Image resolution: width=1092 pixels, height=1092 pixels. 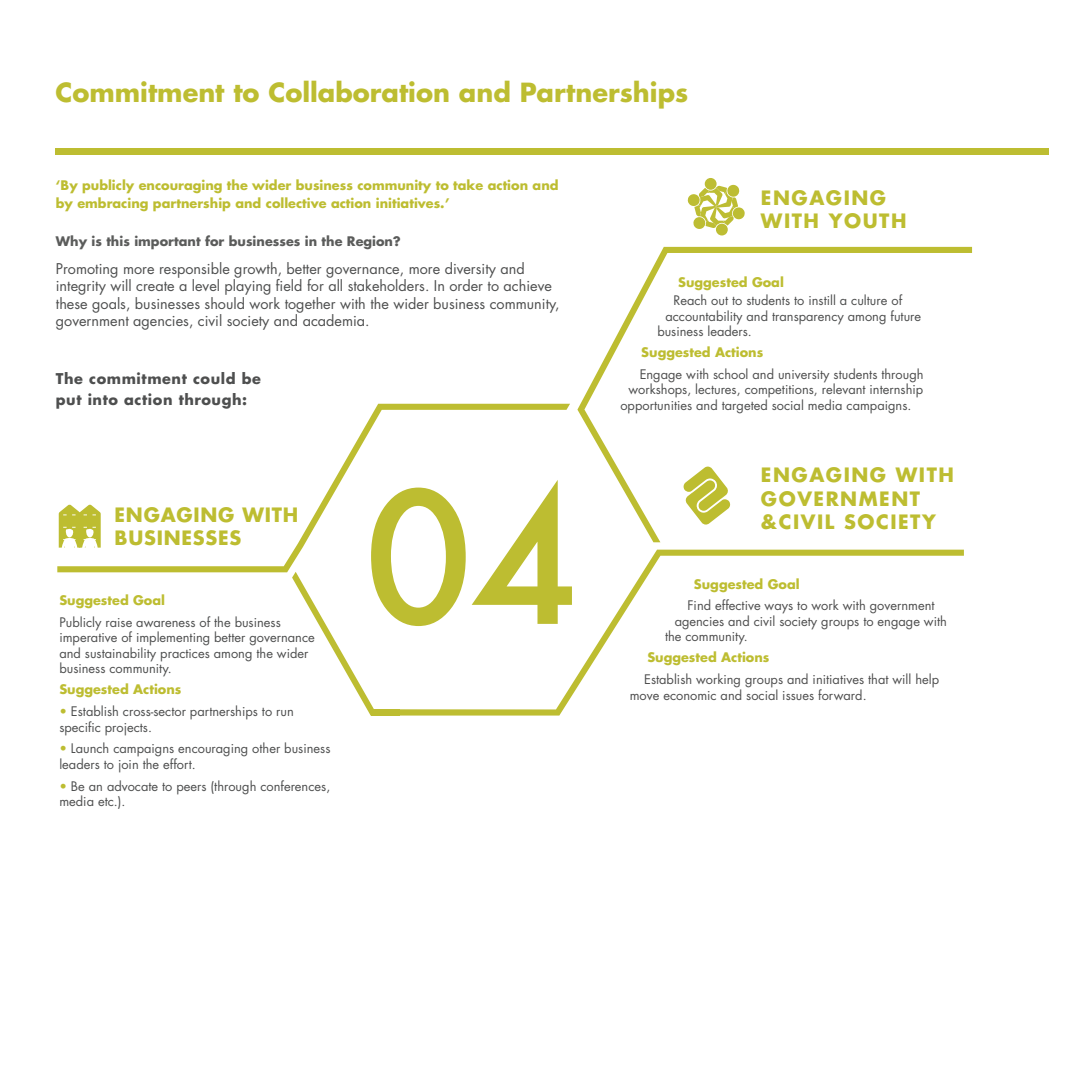 What do you see at coordinates (359, 92) in the screenshot?
I see `Collaboration` at bounding box center [359, 92].
